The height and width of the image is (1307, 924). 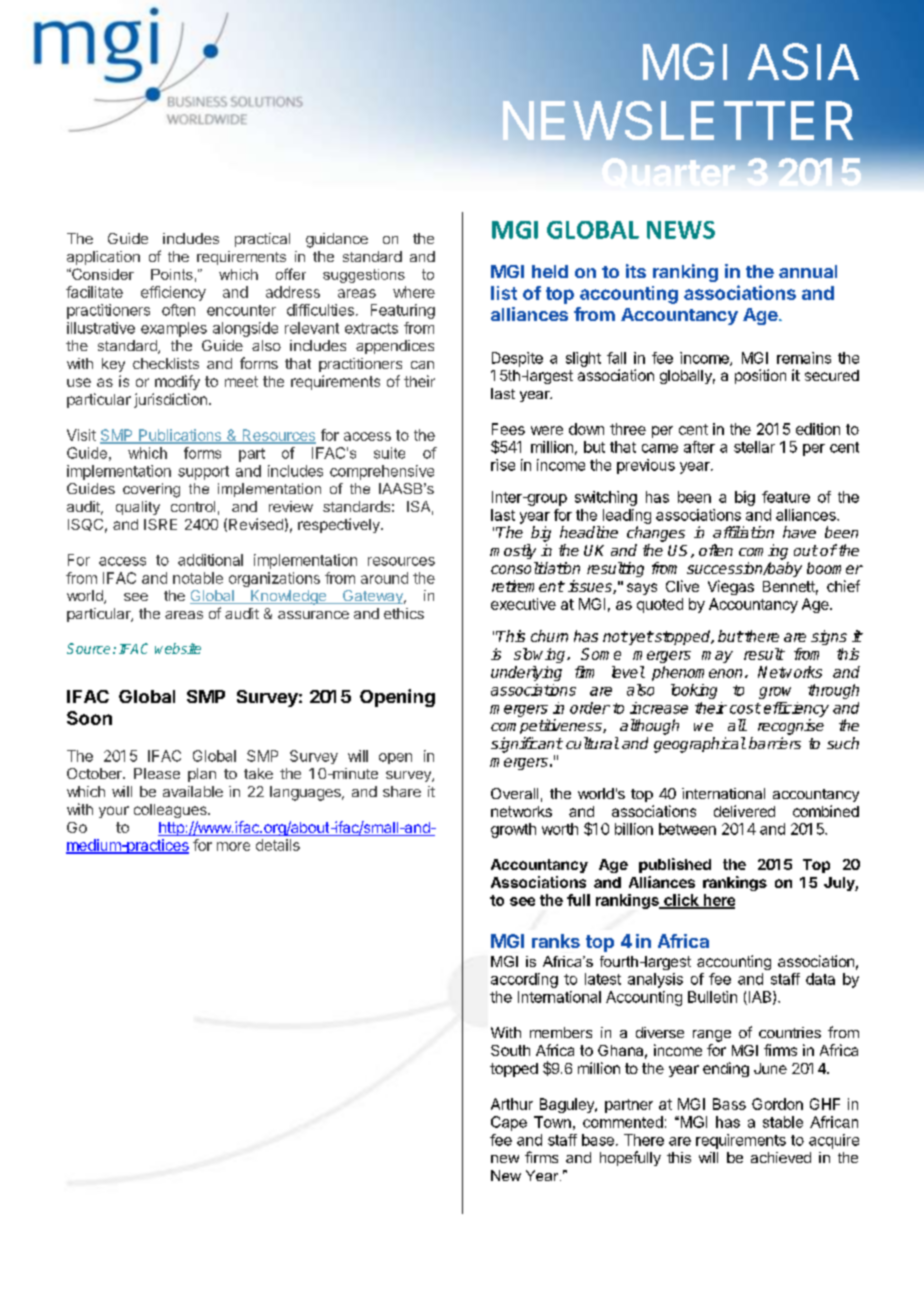 I want to click on Overall, so click(x=514, y=793).
